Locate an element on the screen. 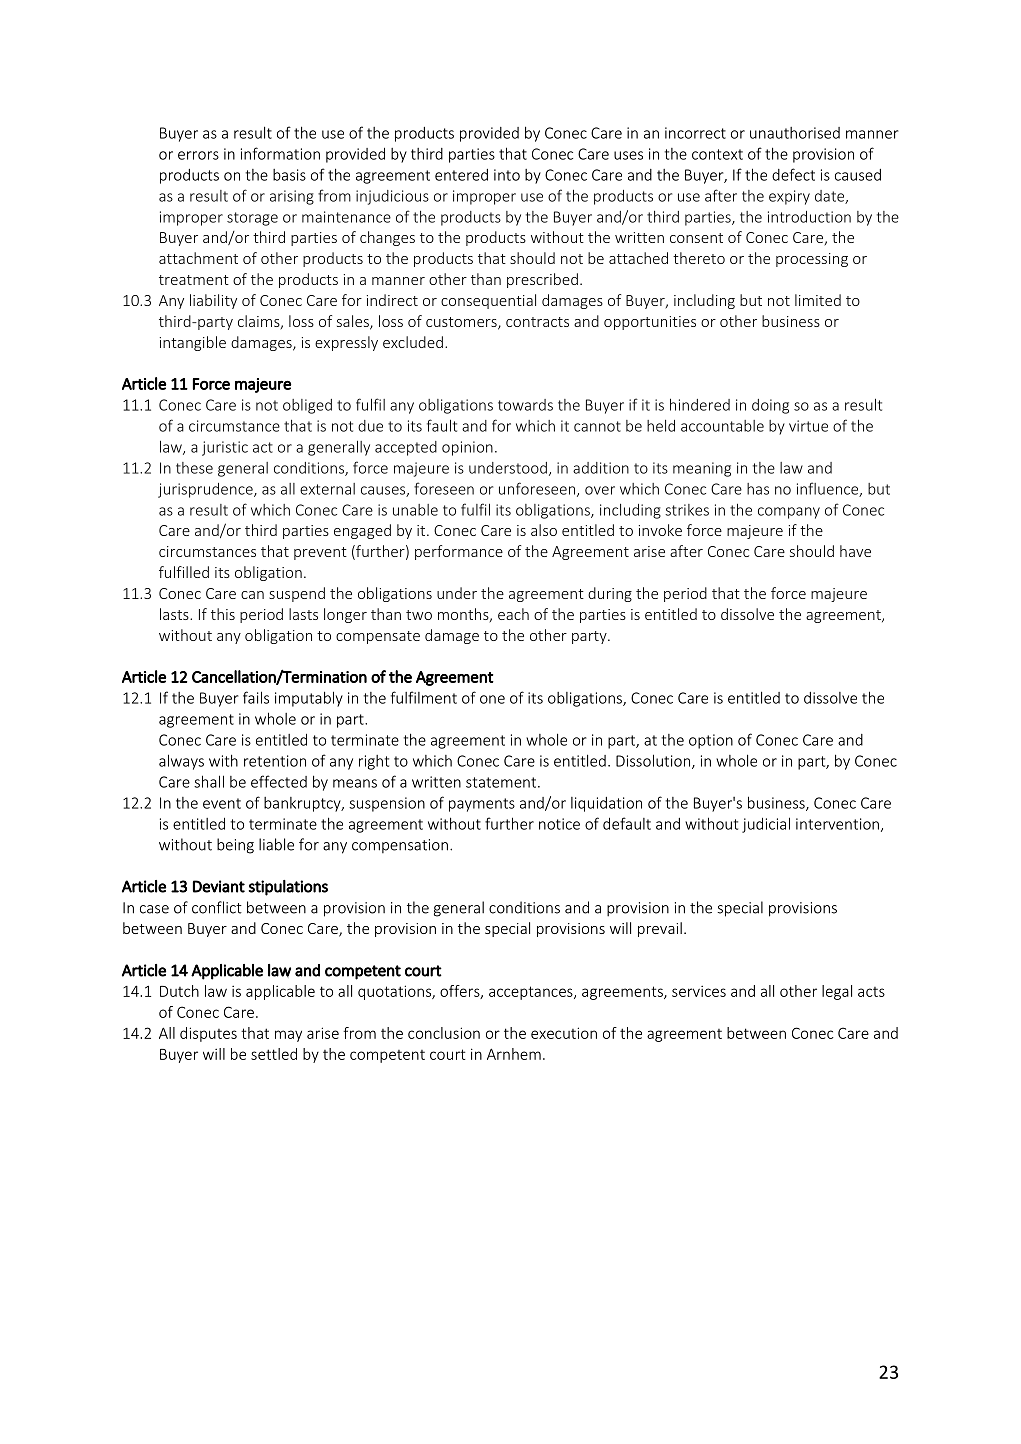  defect is located at coordinates (793, 174).
